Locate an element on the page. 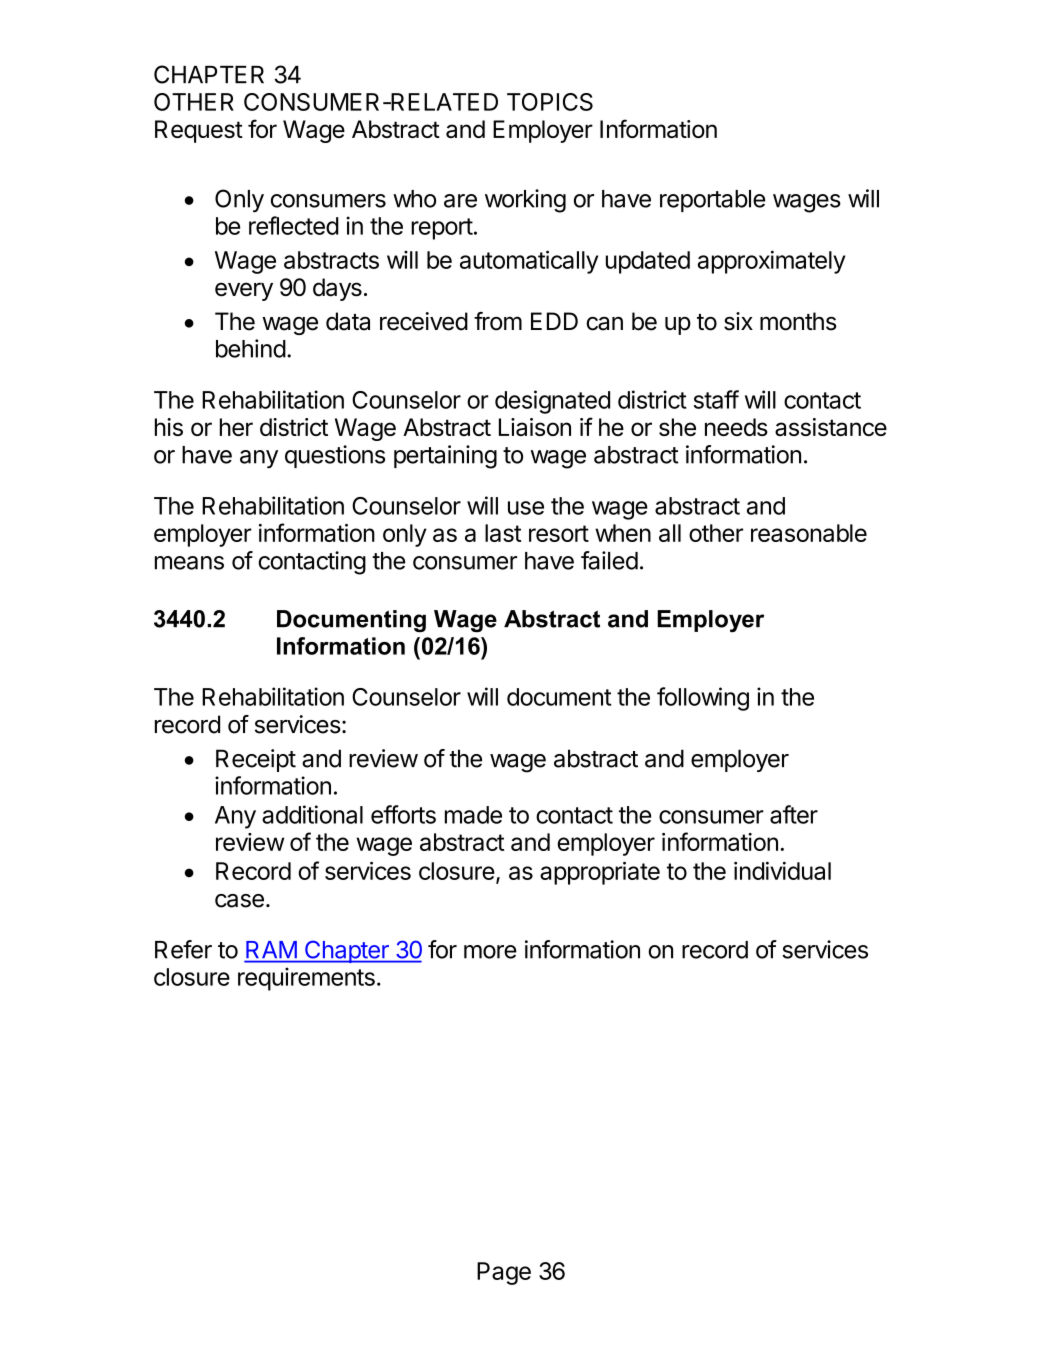 This document has width=1040, height=1346. made is located at coordinates (473, 815).
